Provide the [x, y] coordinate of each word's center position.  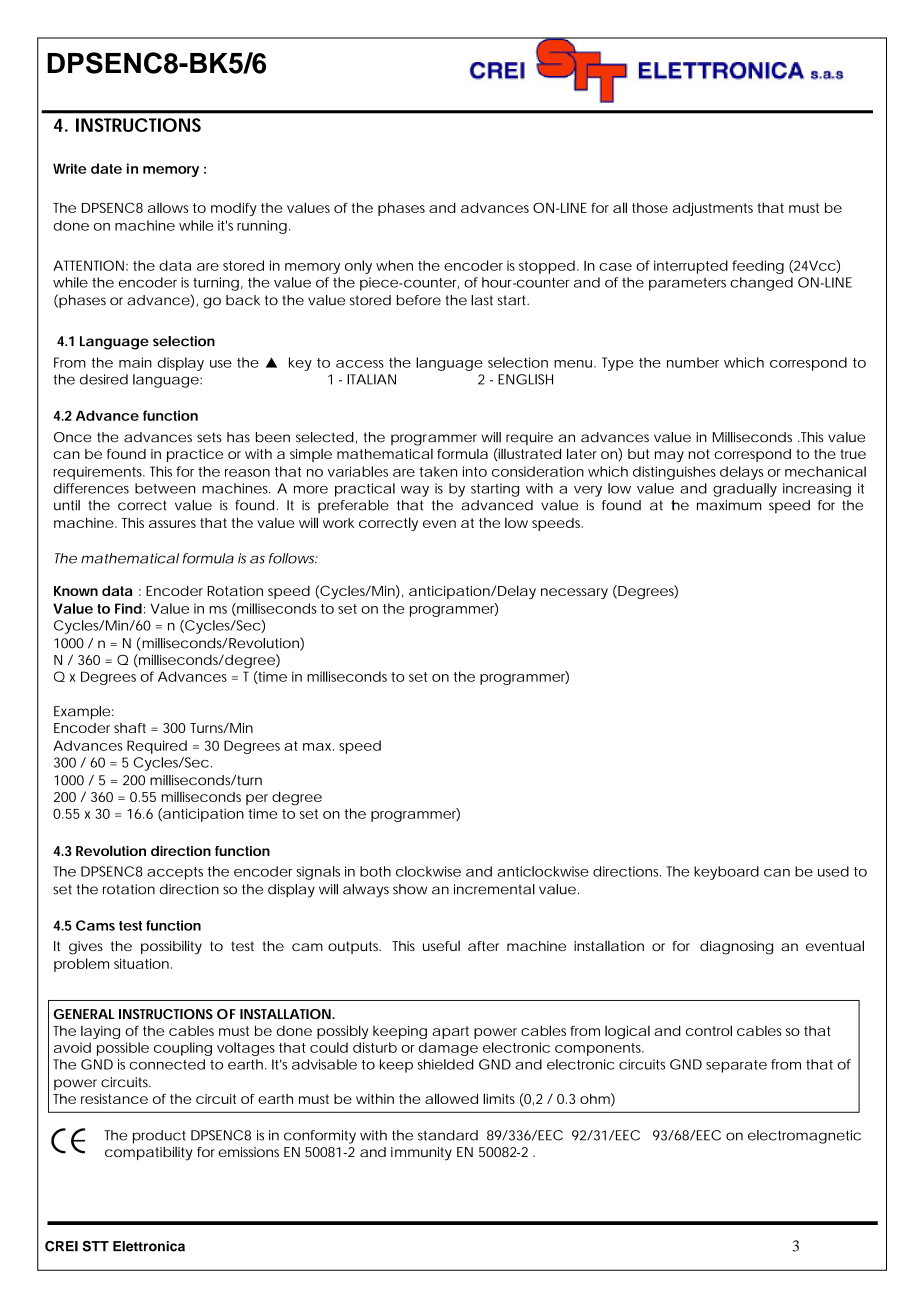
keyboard [726, 873]
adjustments [713, 209]
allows [168, 208]
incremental [494, 889]
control [709, 1030]
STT [95, 1246]
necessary [574, 593]
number [693, 362]
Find [128, 608]
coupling [183, 1049]
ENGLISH [525, 379]
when [394, 265]
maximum [729, 505]
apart [450, 1032]
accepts [175, 873]
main [135, 362]
